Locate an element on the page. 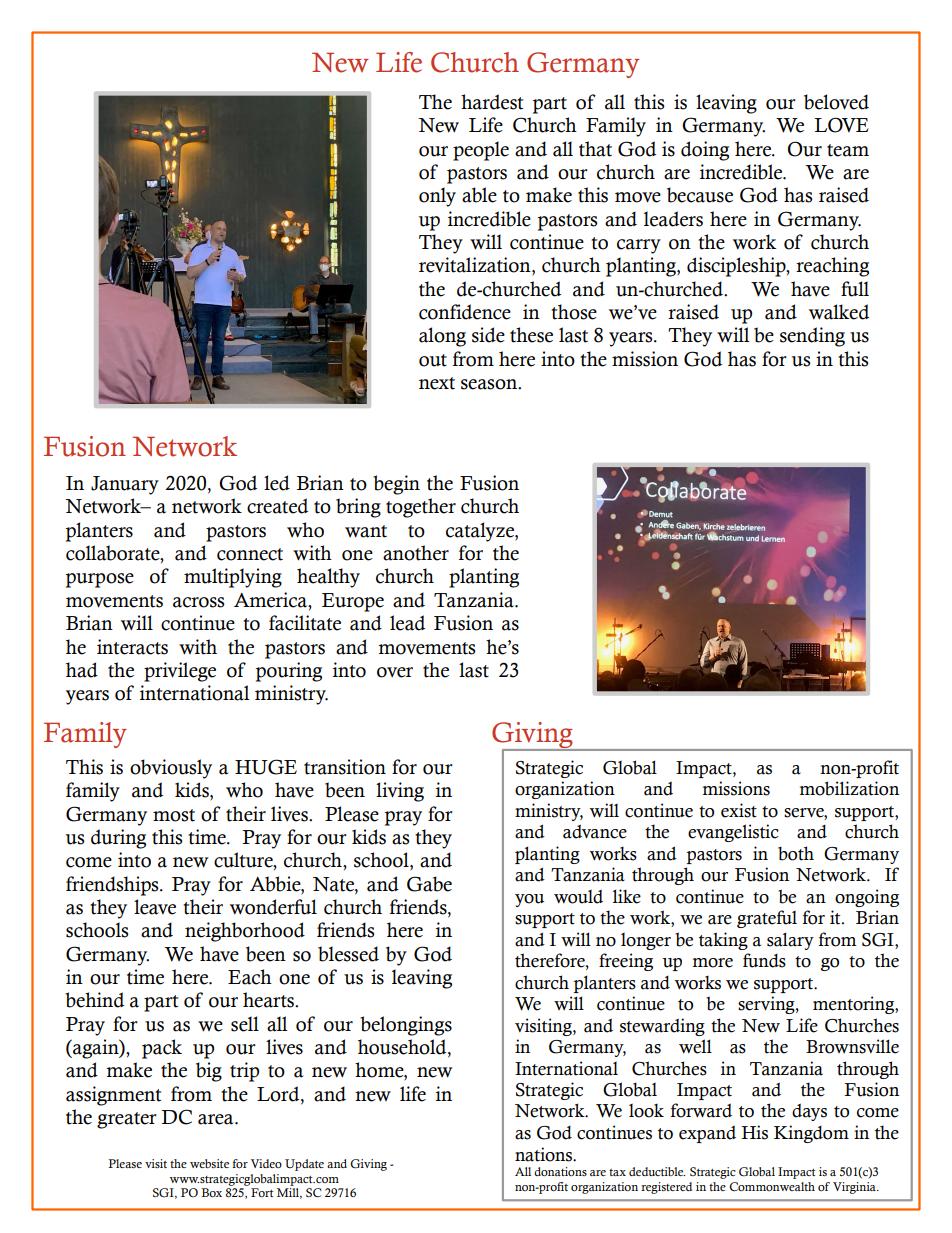 The height and width of the page is (1233, 952). Commonwealth is located at coordinates (772, 1186).
